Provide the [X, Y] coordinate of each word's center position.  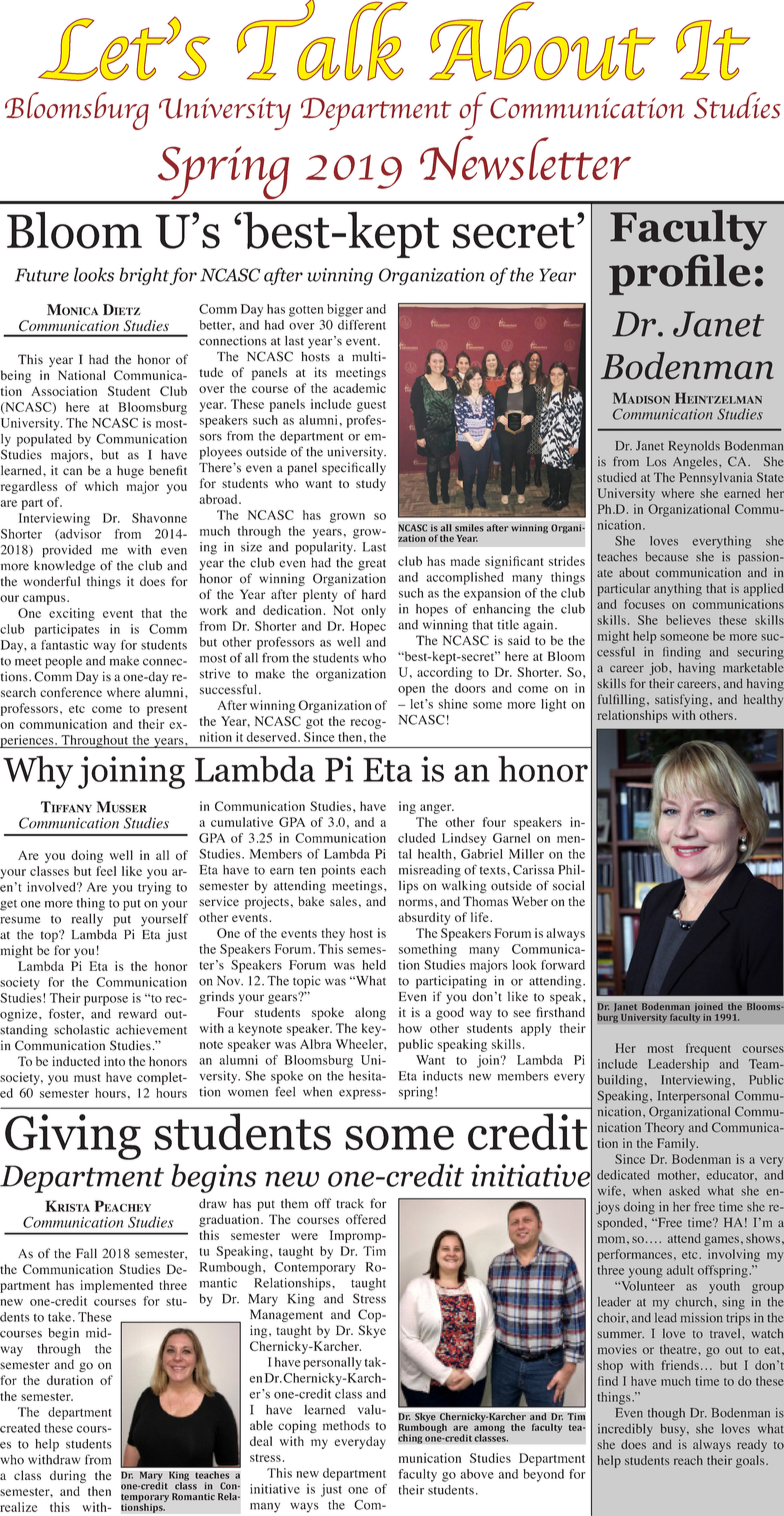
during [68, 1476]
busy [674, 1430]
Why [38, 772]
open [411, 691]
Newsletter [525, 157]
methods [346, 1425]
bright [144, 276]
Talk [322, 40]
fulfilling [623, 700]
